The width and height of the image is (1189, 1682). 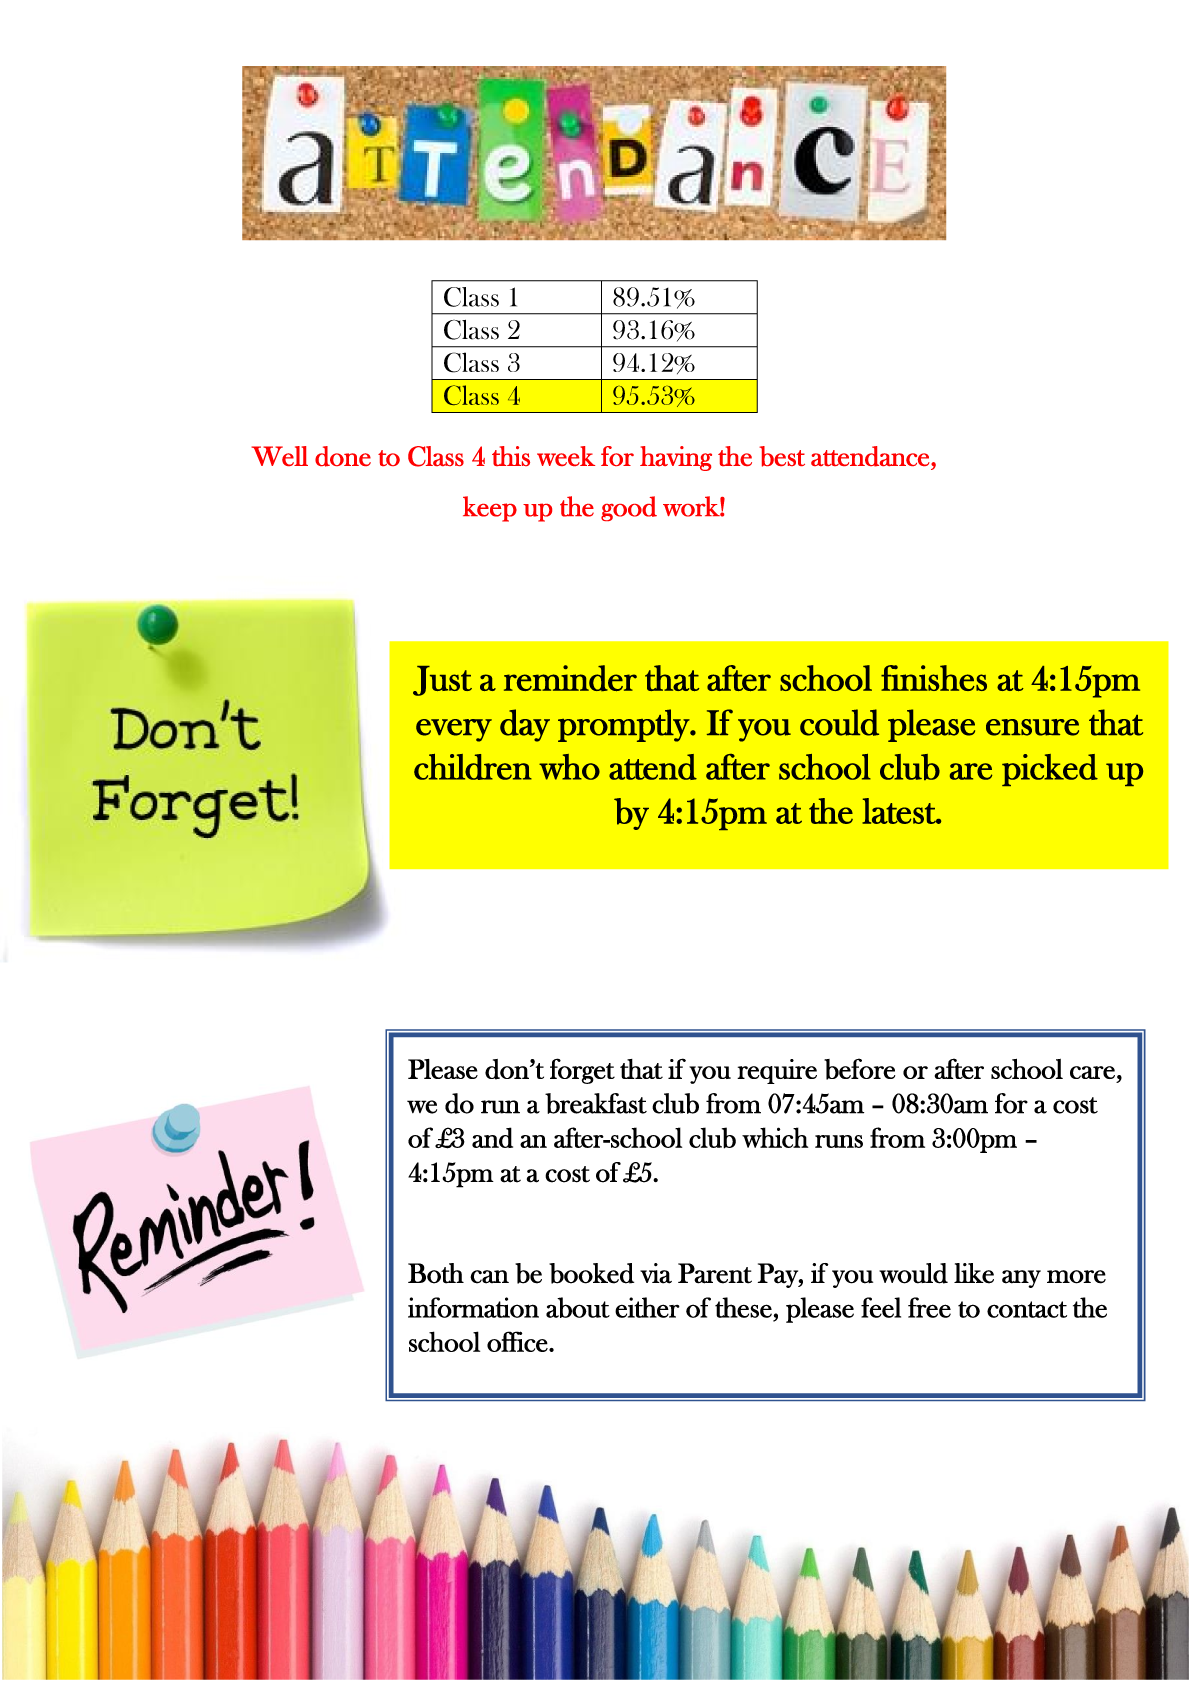 I want to click on either, so click(x=647, y=1307).
